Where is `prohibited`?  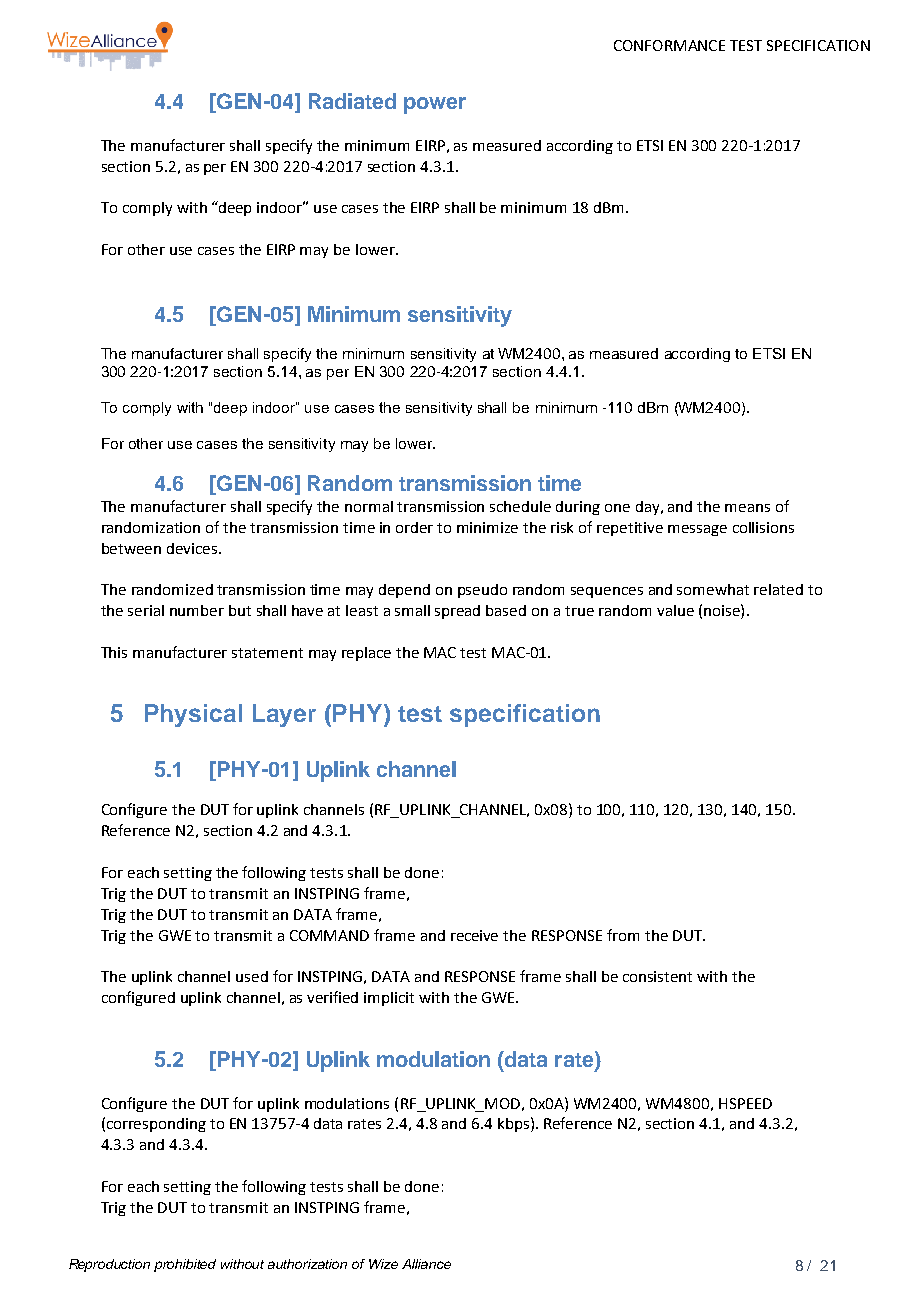
prohibited is located at coordinates (185, 1265).
